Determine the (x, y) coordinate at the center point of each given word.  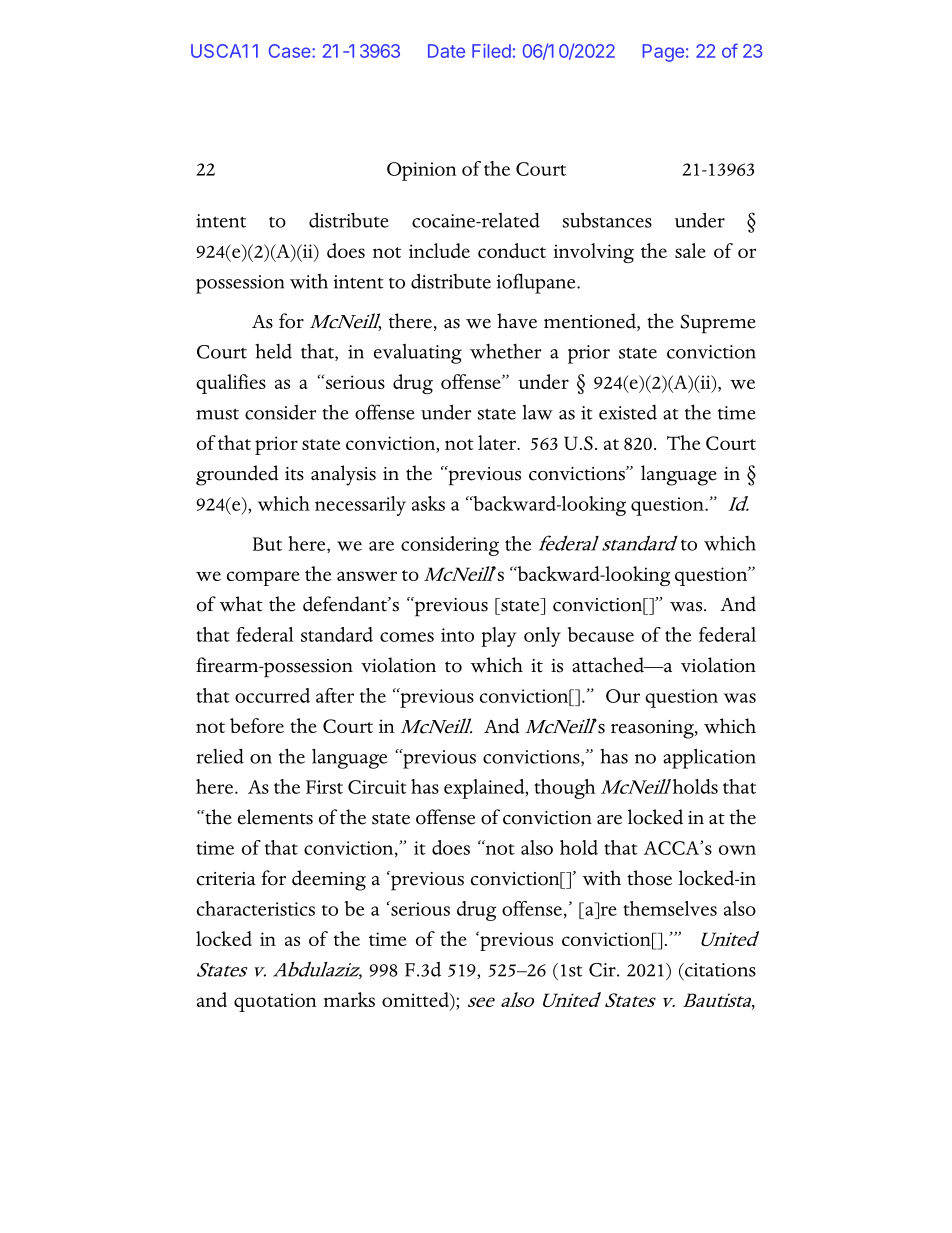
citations (719, 970)
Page (663, 53)
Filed (491, 51)
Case (291, 51)
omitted (416, 1001)
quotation (275, 1002)
